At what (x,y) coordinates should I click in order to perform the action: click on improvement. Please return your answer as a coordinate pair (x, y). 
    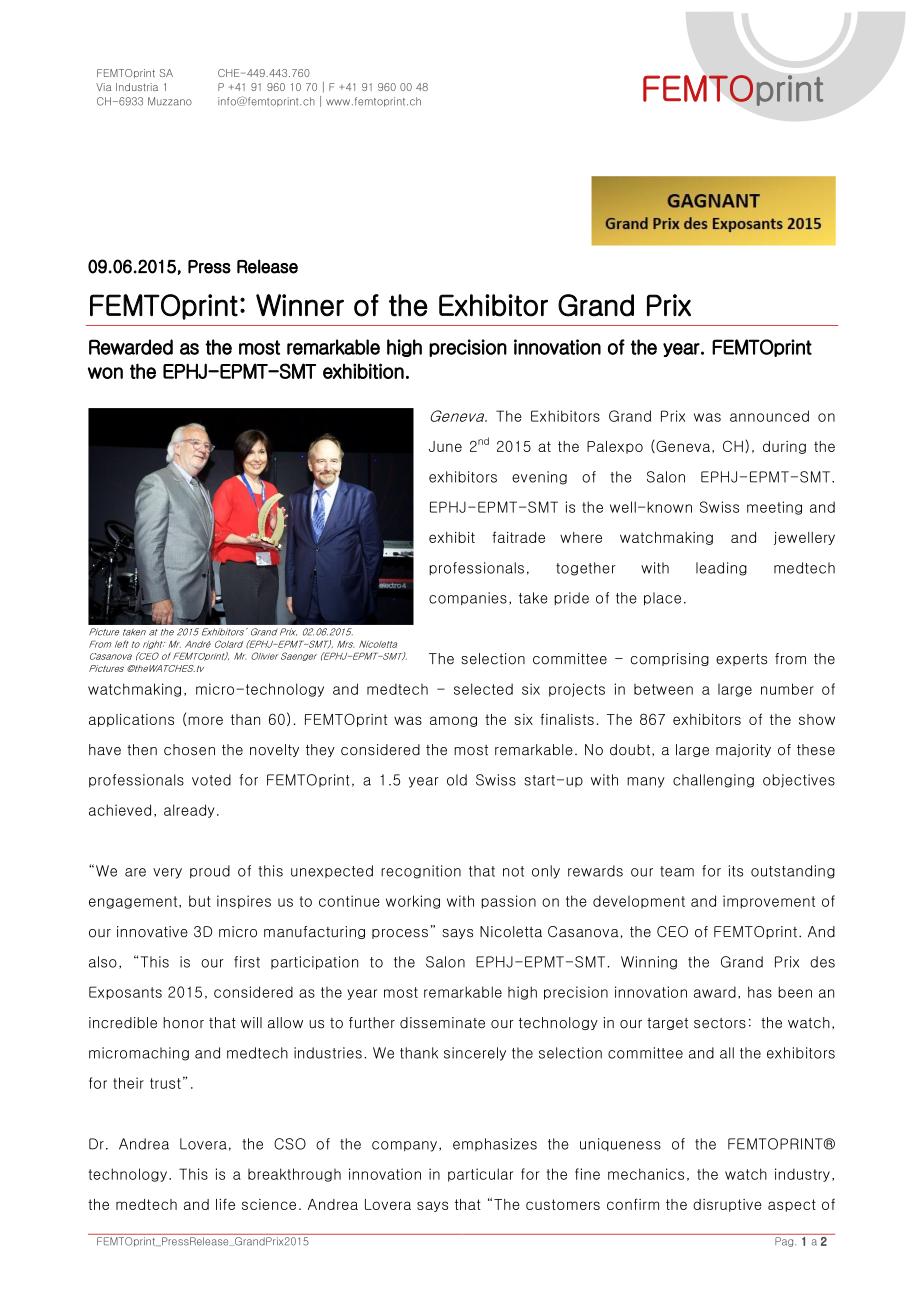
    Looking at the image, I should click on (769, 902).
